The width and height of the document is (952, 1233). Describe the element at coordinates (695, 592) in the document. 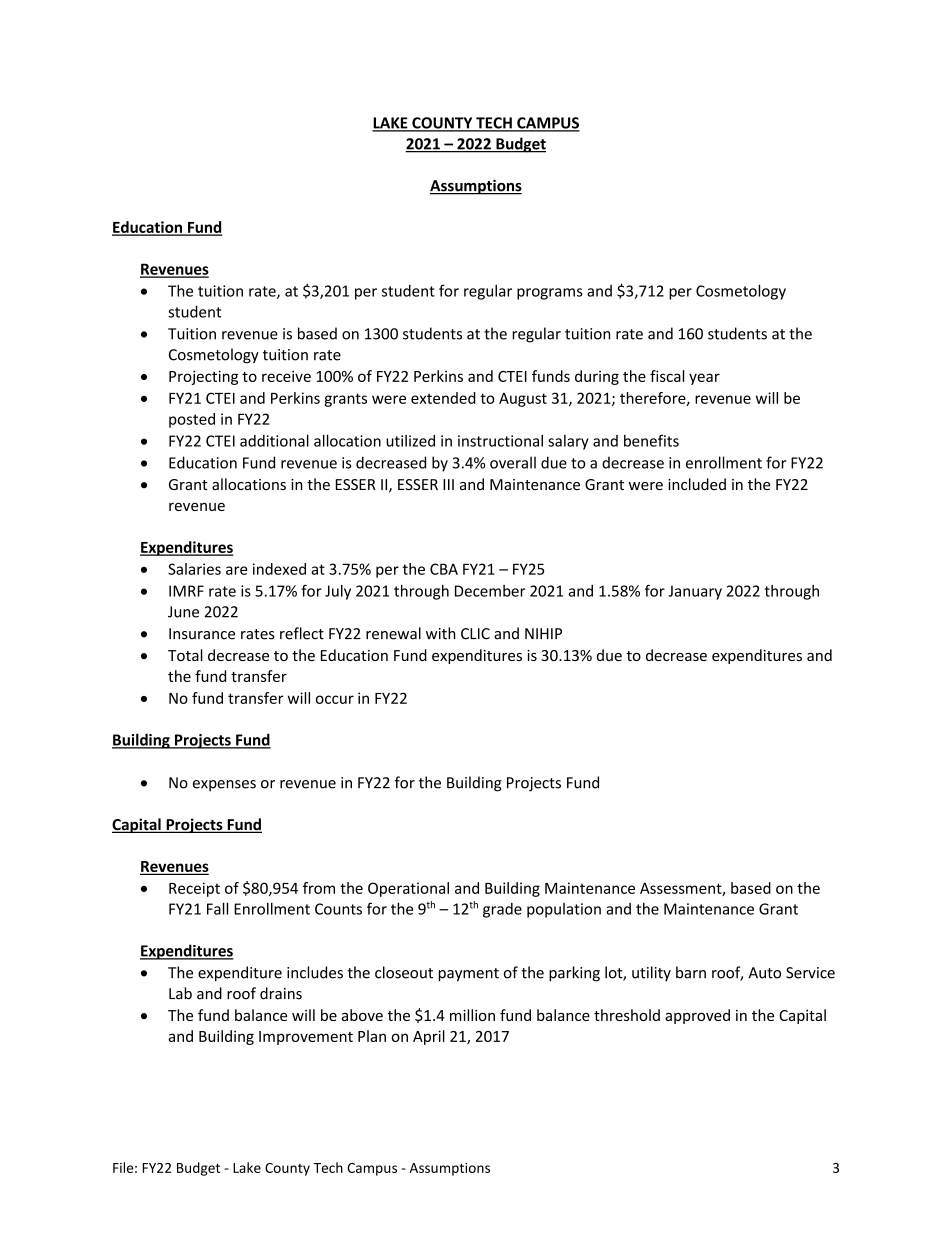

I see `January` at that location.
